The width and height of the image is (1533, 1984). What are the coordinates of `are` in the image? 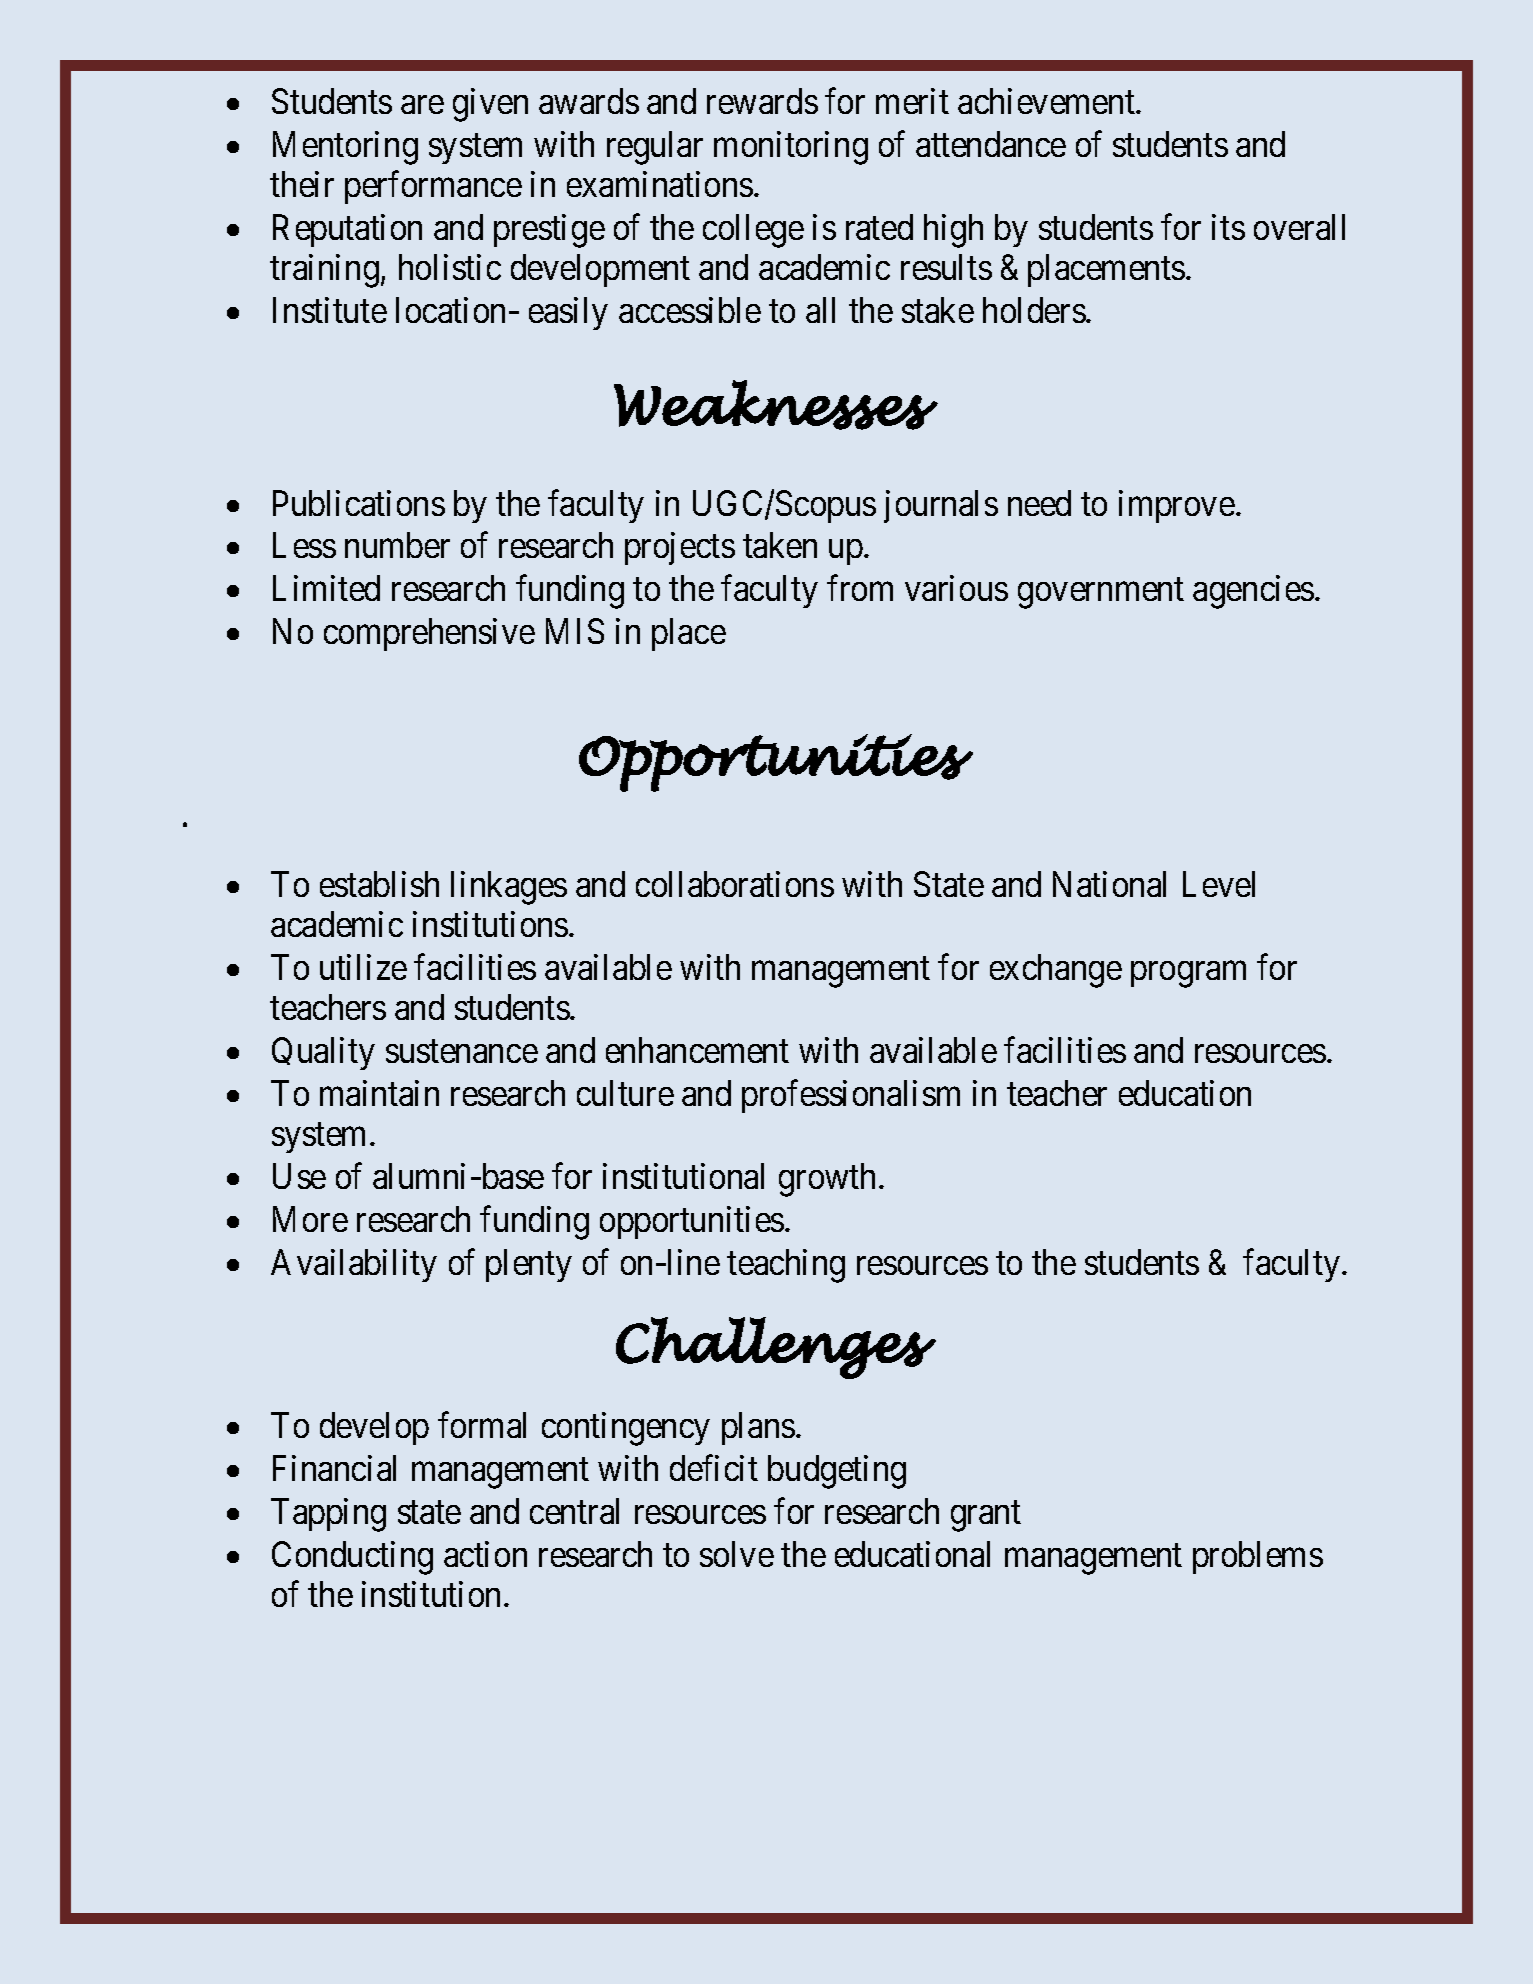 It's located at (422, 105).
